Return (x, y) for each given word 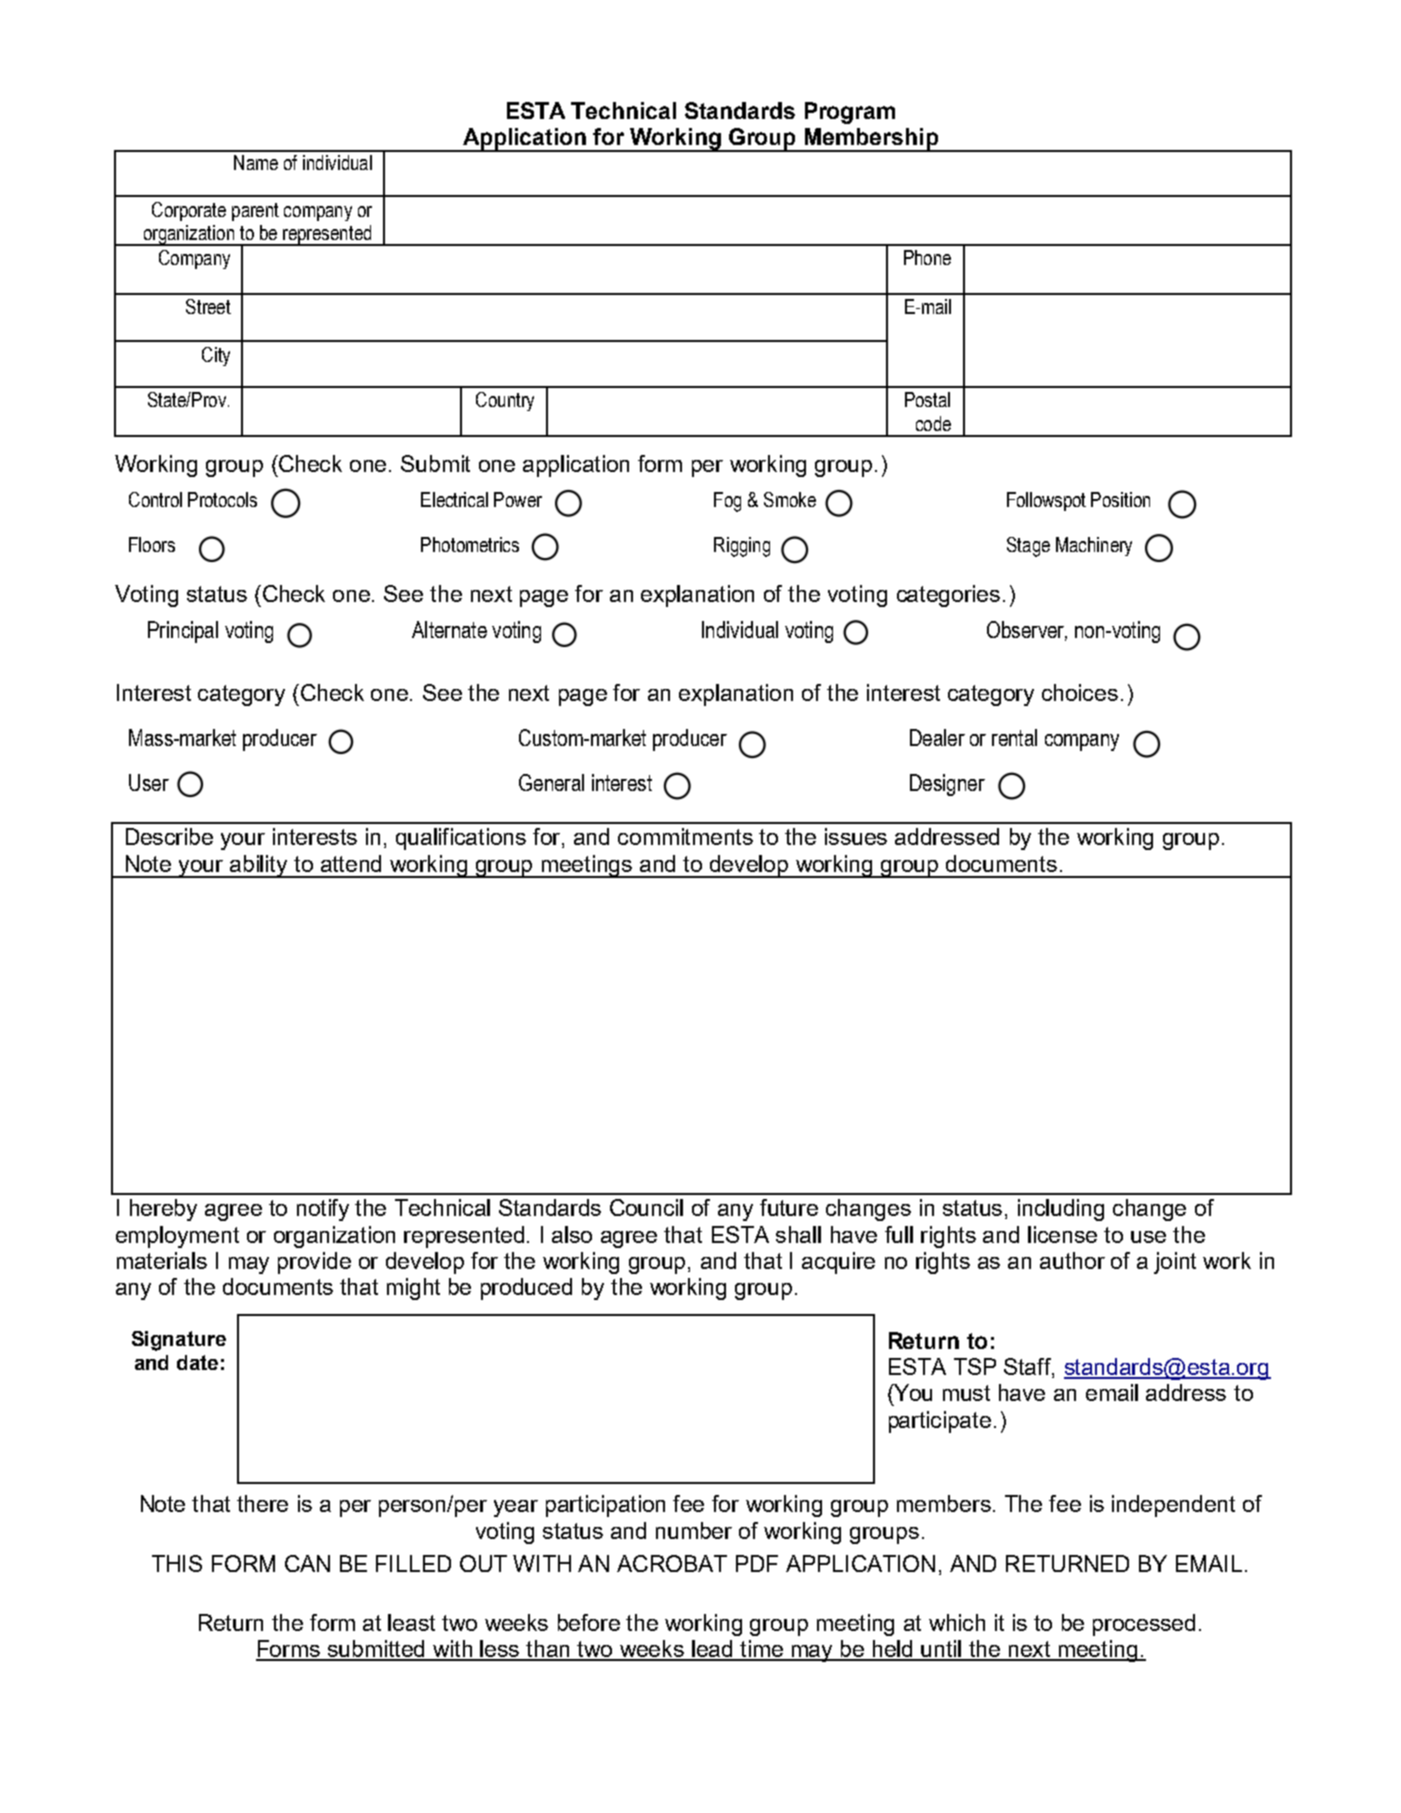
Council (646, 1207)
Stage (1028, 547)
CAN (307, 1563)
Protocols (222, 499)
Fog (727, 502)
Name (256, 162)
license (1062, 1234)
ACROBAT (672, 1563)
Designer (947, 785)
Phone (927, 257)
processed (1144, 1625)
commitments (685, 836)
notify (323, 1210)
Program (850, 113)
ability (260, 866)
